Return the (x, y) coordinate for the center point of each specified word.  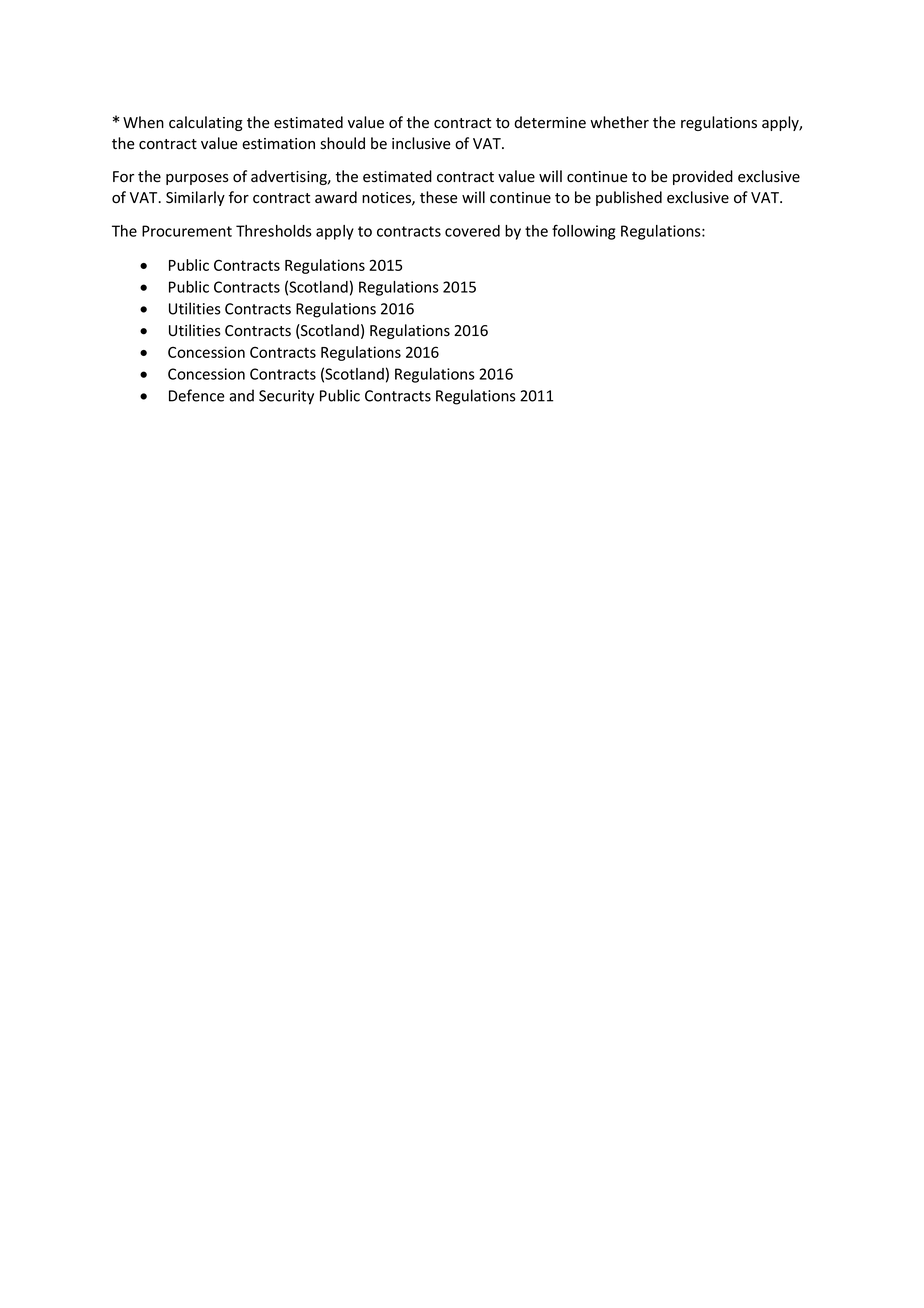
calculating (206, 123)
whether (619, 122)
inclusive (421, 143)
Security (286, 397)
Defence (197, 395)
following (583, 232)
